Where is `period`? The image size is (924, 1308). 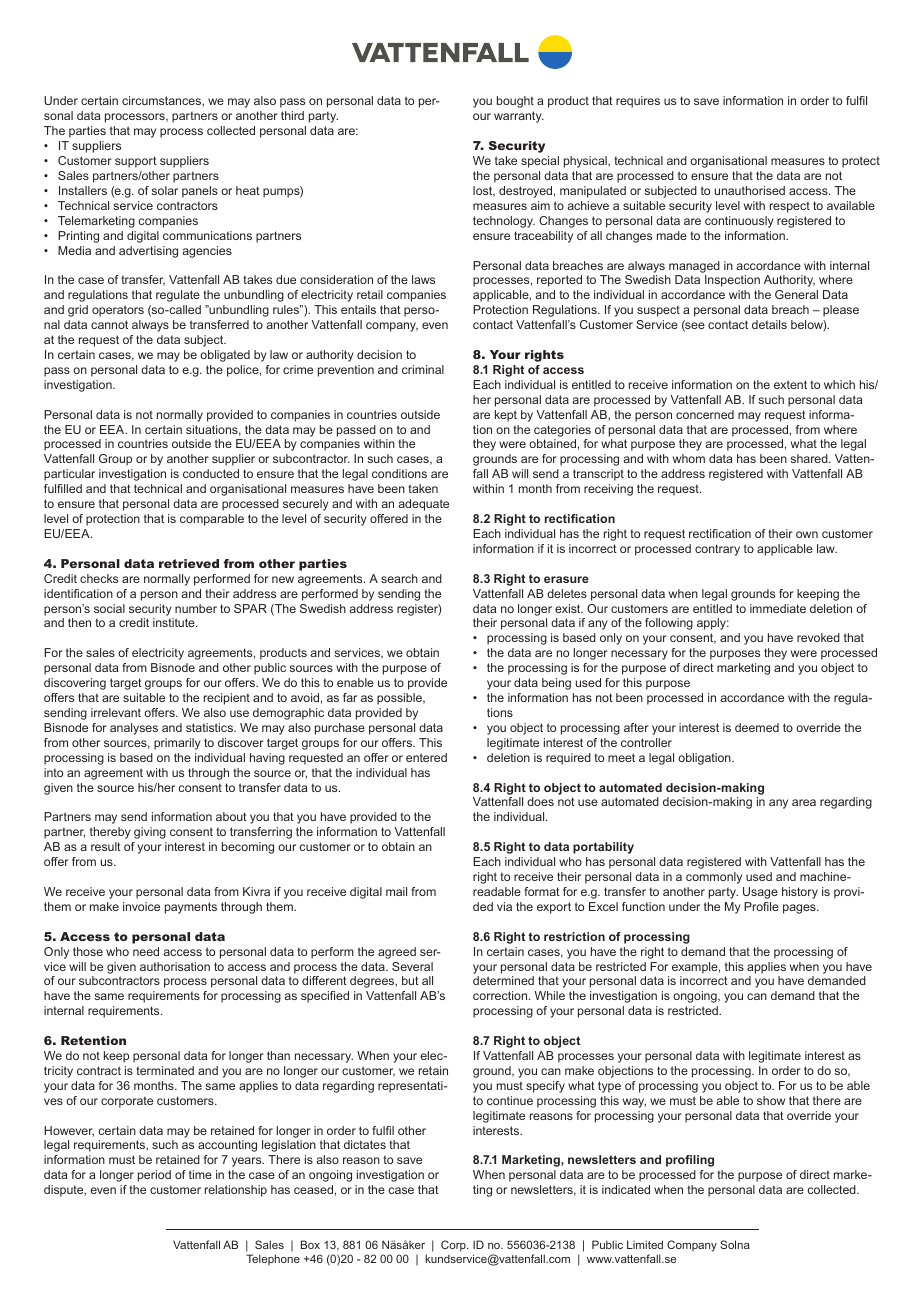 period is located at coordinates (154, 1176).
